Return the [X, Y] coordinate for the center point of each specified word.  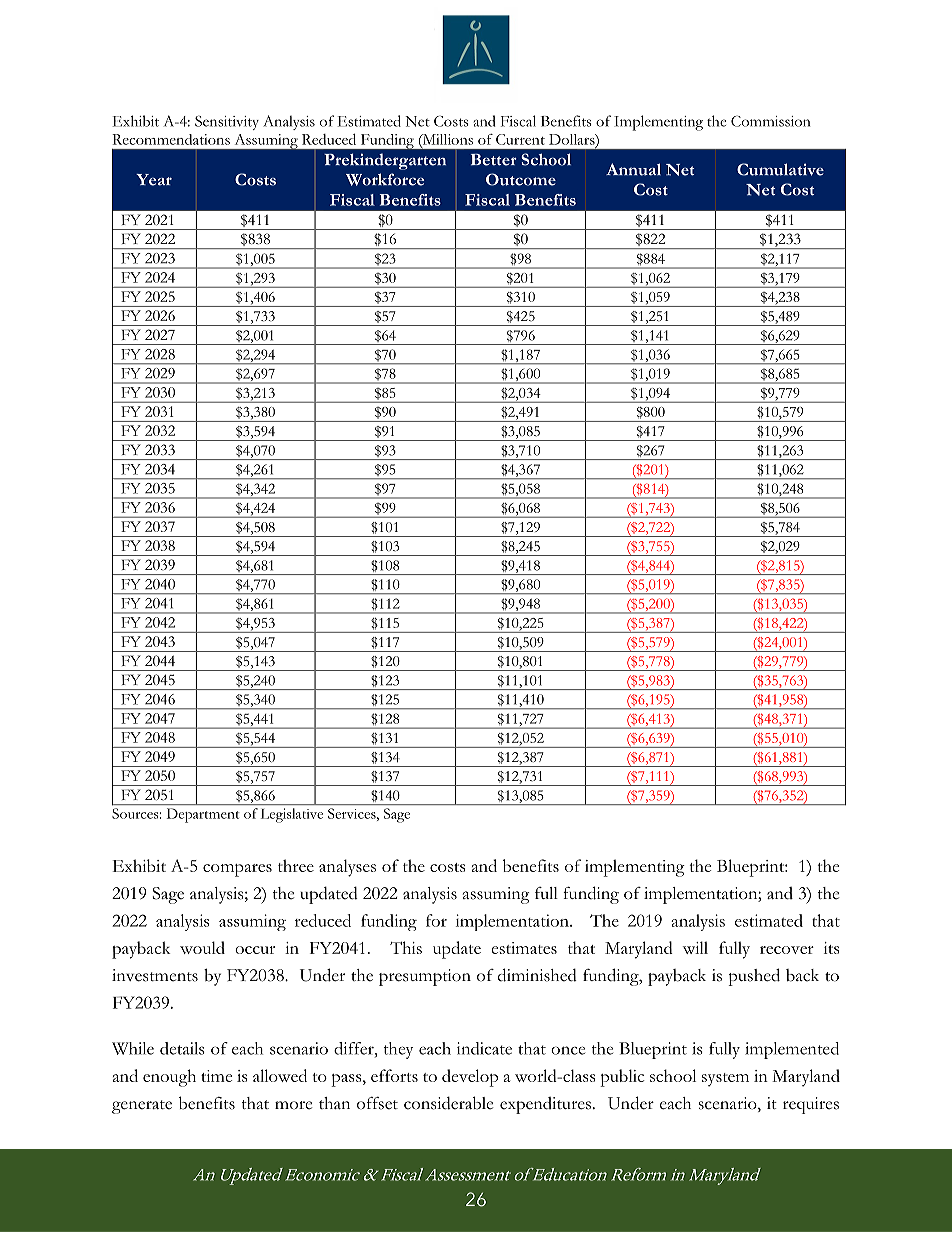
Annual [633, 169]
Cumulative [780, 169]
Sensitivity [227, 122]
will [695, 947]
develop [470, 1078]
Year [154, 180]
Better [494, 160]
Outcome [521, 179]
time [216, 1076]
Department [203, 815]
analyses [347, 868]
